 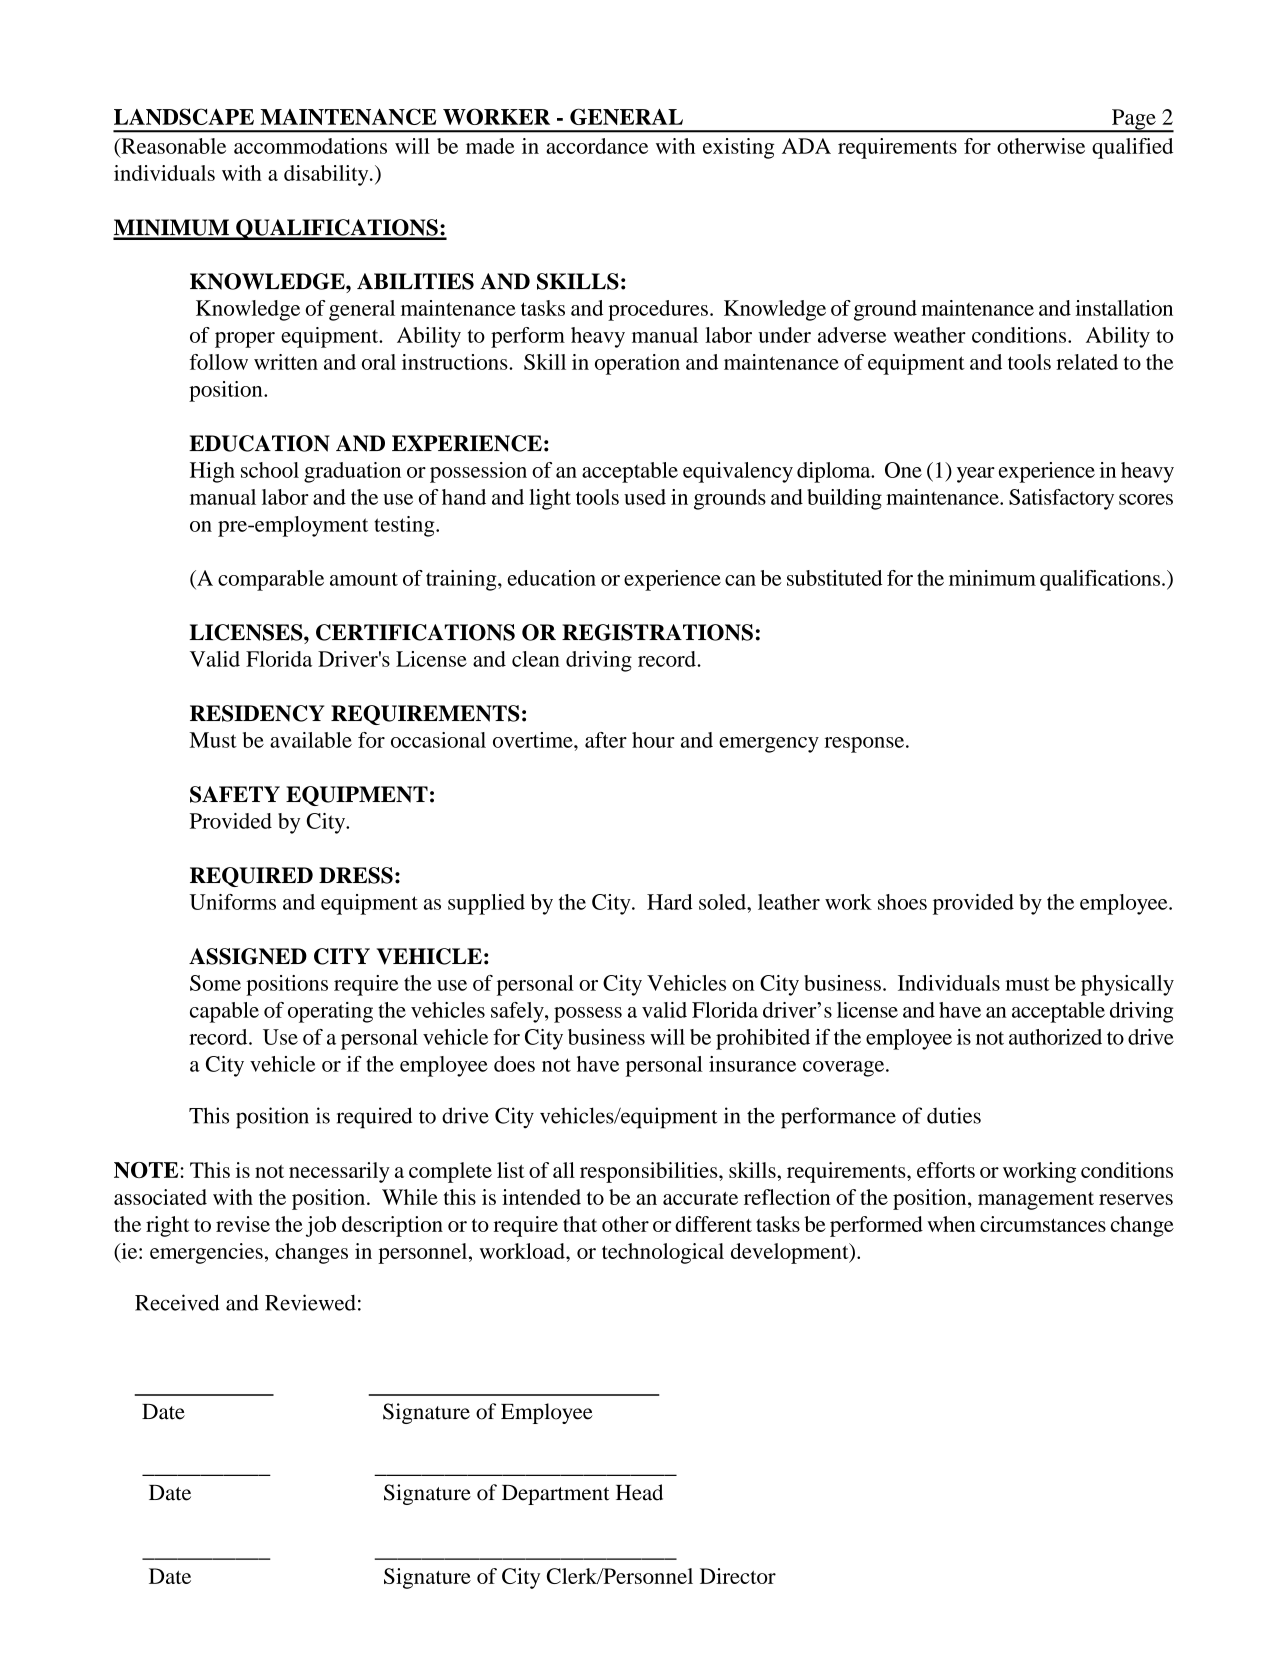 What do you see at coordinates (597, 146) in the image?
I see `accordance` at bounding box center [597, 146].
